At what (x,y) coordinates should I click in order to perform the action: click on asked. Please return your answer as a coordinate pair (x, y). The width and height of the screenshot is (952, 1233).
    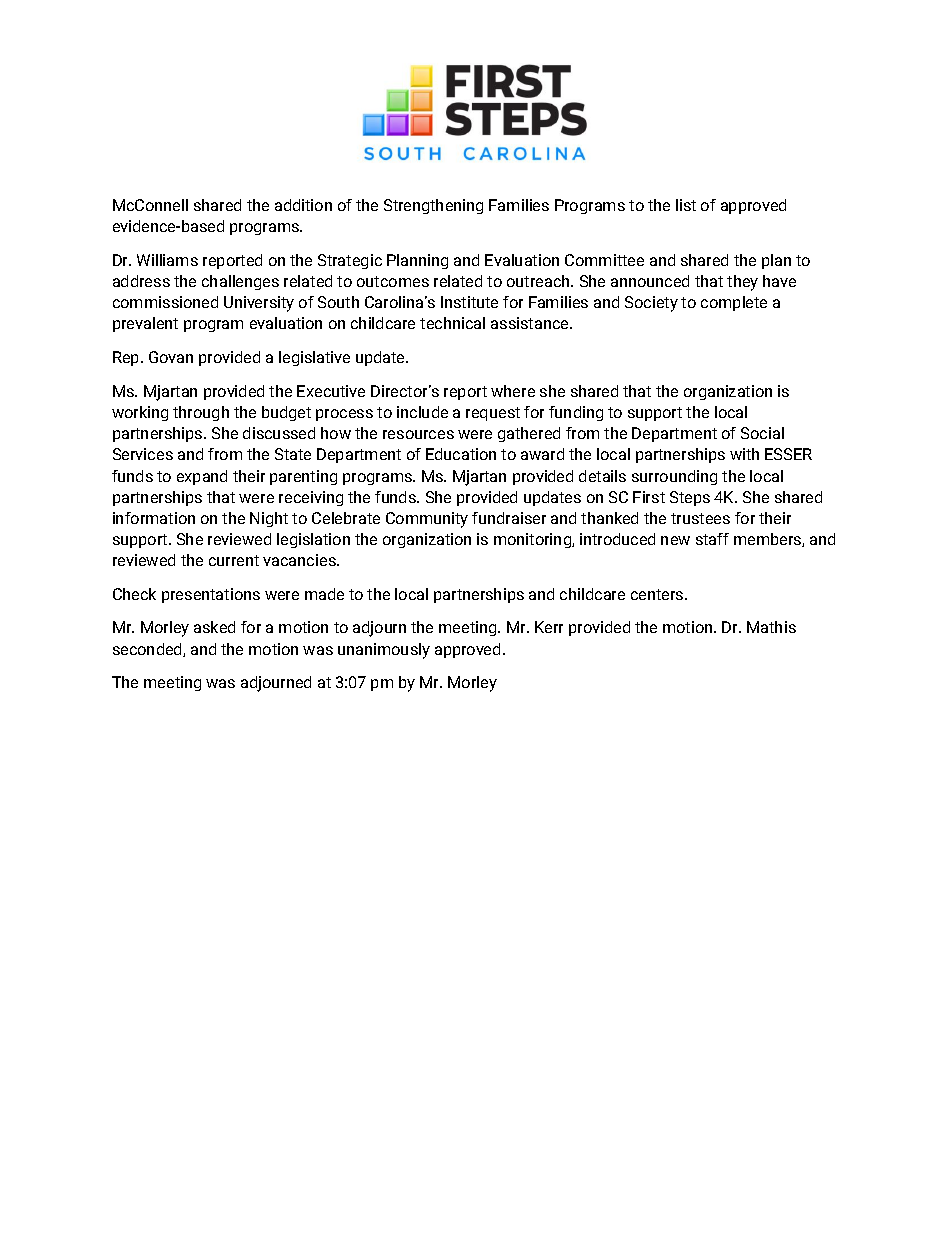
    Looking at the image, I should click on (214, 627).
